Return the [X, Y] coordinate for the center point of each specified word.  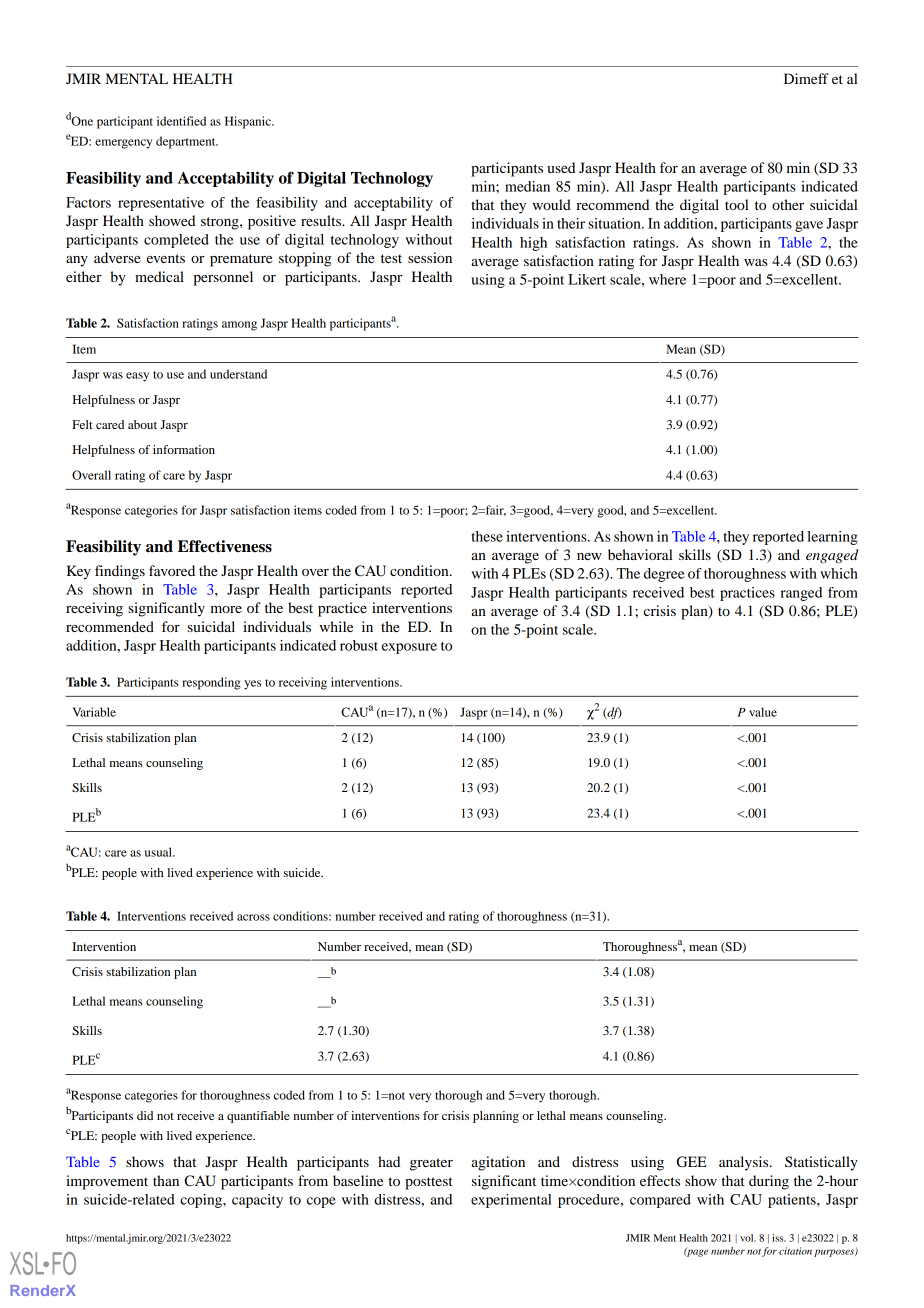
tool [737, 204]
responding [211, 683]
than [166, 1180]
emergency [123, 144]
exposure [409, 648]
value [763, 712]
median [527, 186]
